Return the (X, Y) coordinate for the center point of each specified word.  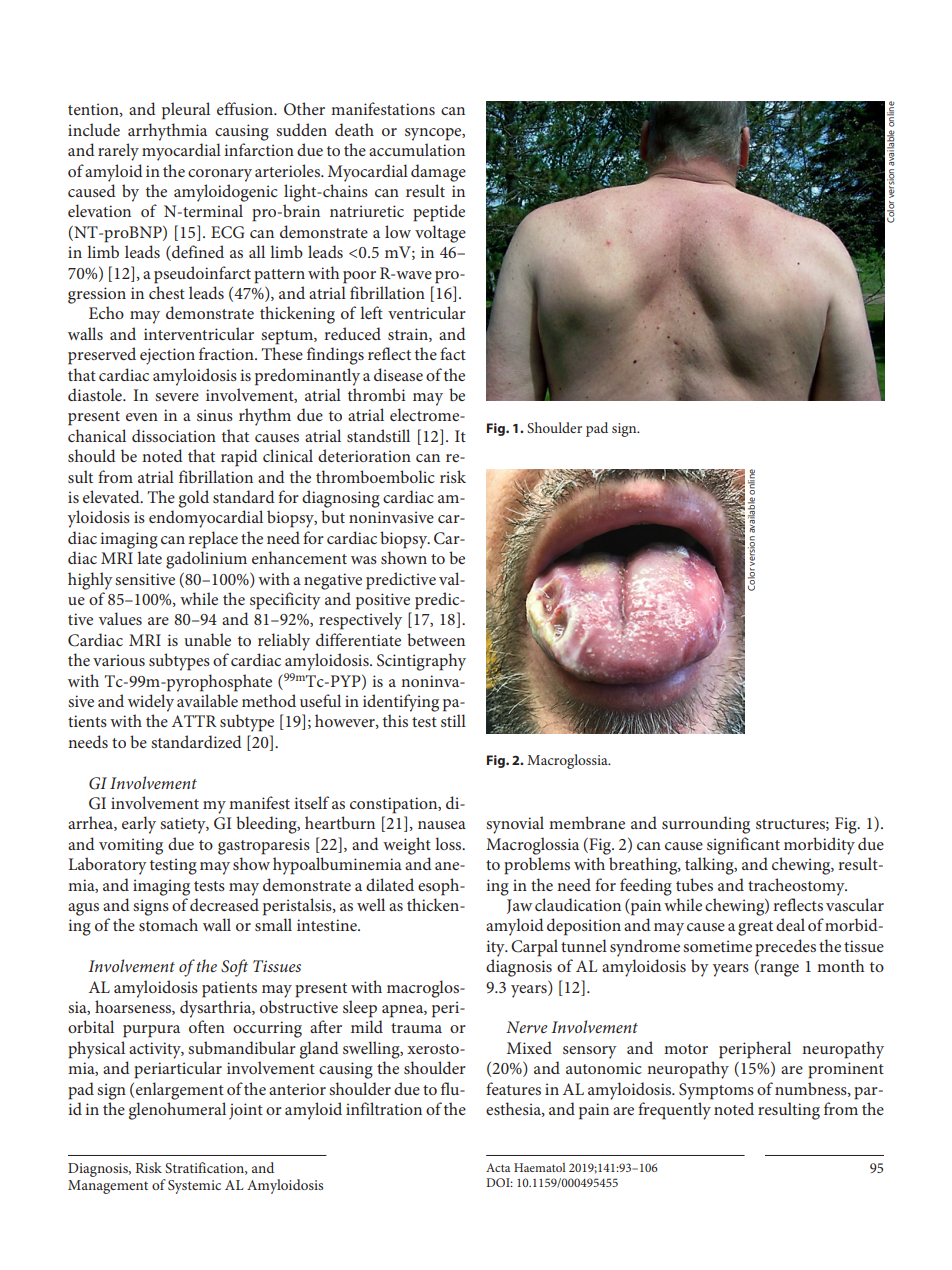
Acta (498, 1167)
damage (438, 173)
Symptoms (716, 1091)
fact (453, 353)
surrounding (706, 825)
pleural (186, 111)
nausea (442, 825)
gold (194, 499)
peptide (439, 213)
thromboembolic (375, 476)
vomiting (131, 846)
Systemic (194, 1187)
